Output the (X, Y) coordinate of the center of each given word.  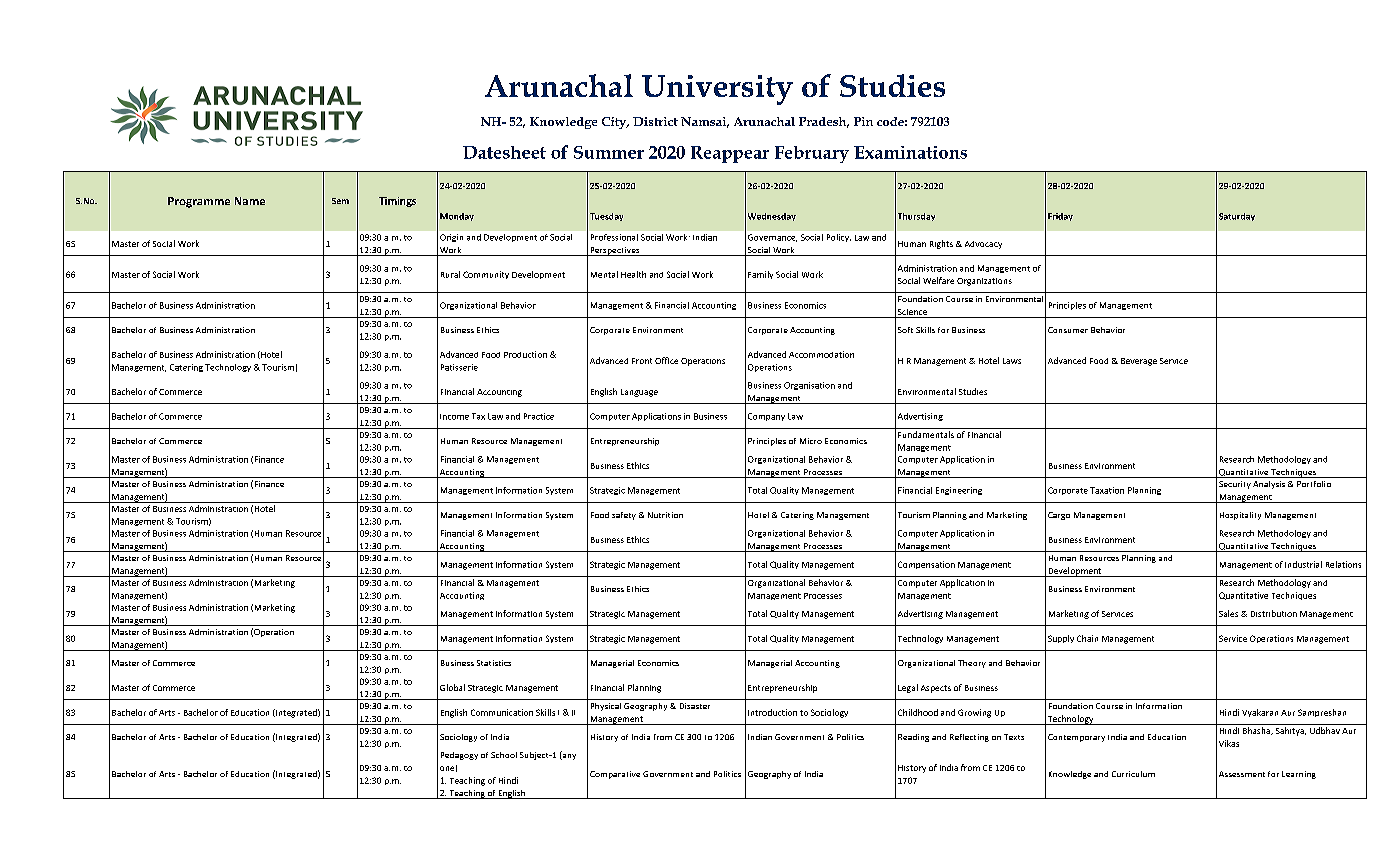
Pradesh (824, 122)
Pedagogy (459, 756)
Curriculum (1133, 774)
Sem (340, 201)
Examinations (910, 152)
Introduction (772, 712)
